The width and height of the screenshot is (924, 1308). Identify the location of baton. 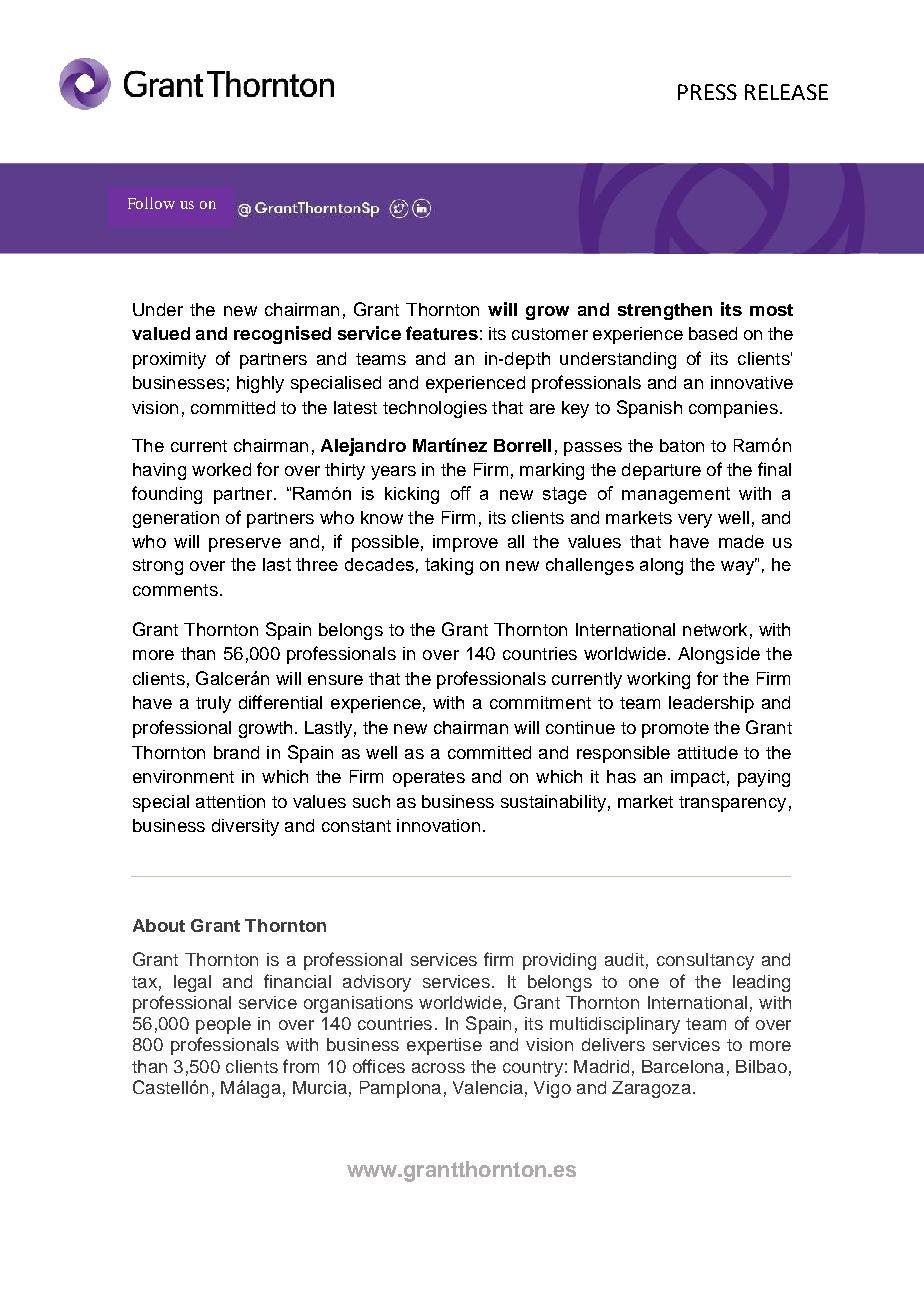
(682, 445).
